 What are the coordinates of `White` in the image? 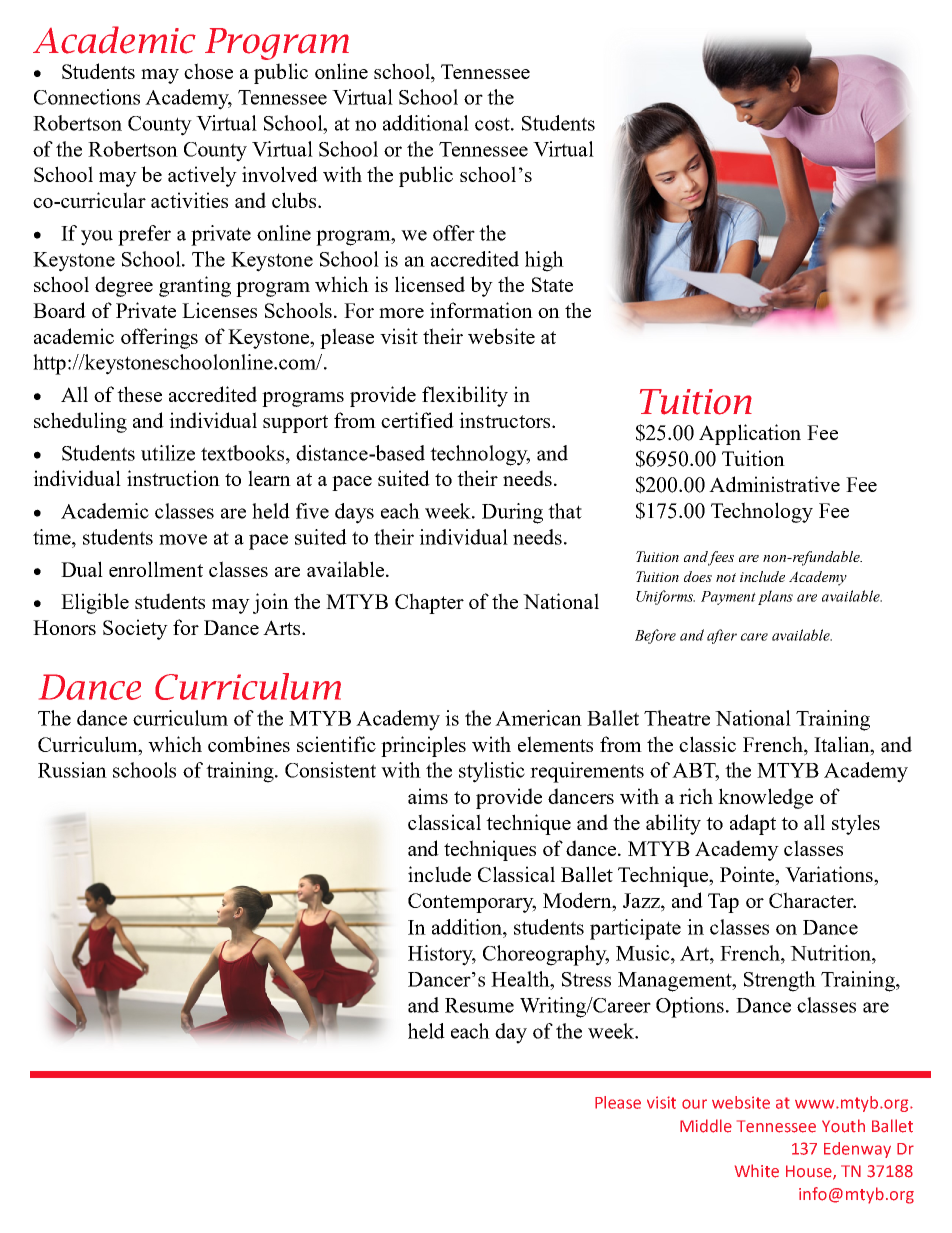 It's located at (757, 1171).
